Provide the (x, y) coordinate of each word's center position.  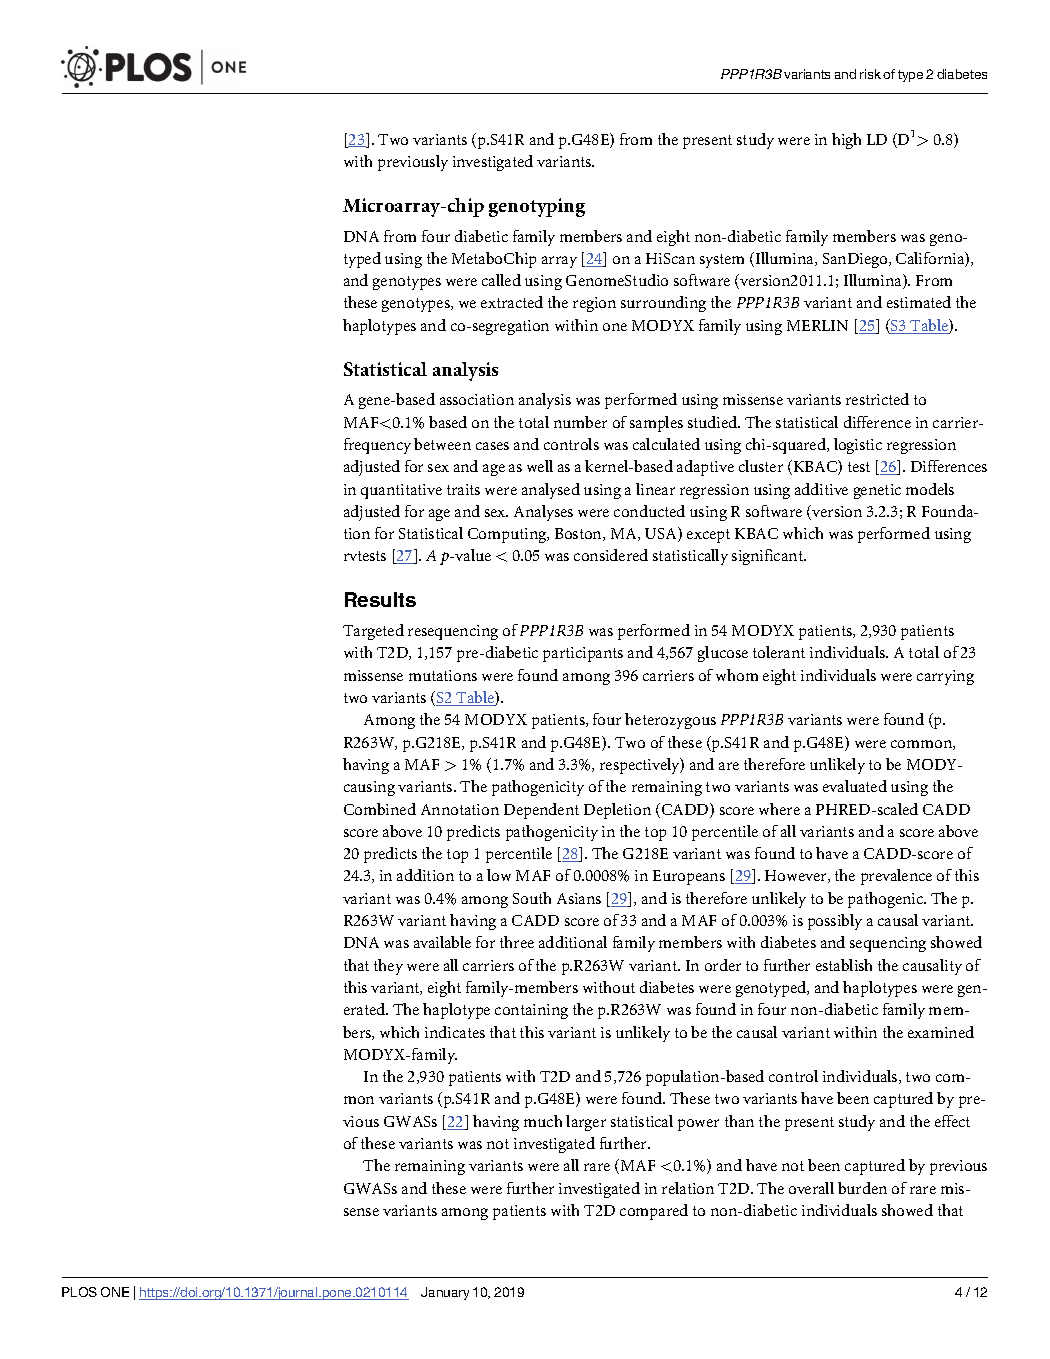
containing (531, 1011)
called (501, 280)
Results (380, 599)
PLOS (79, 1292)
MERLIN (817, 325)
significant (769, 557)
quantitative (401, 491)
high (846, 141)
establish (844, 965)
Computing (508, 535)
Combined (380, 809)
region (594, 304)
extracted (512, 302)
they (388, 967)
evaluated (855, 786)
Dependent (541, 811)
